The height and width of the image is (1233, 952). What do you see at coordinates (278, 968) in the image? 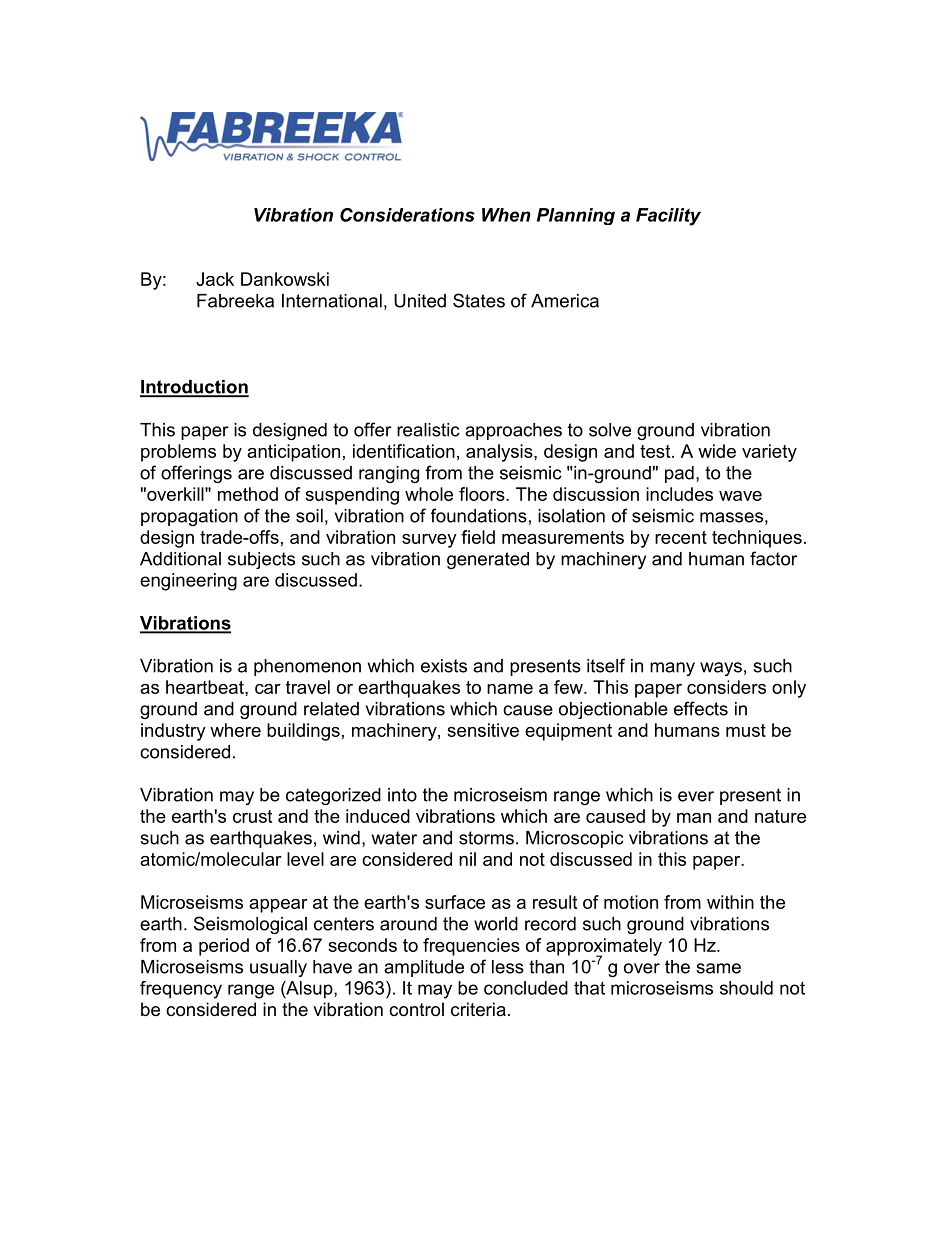
I see `usually` at bounding box center [278, 968].
